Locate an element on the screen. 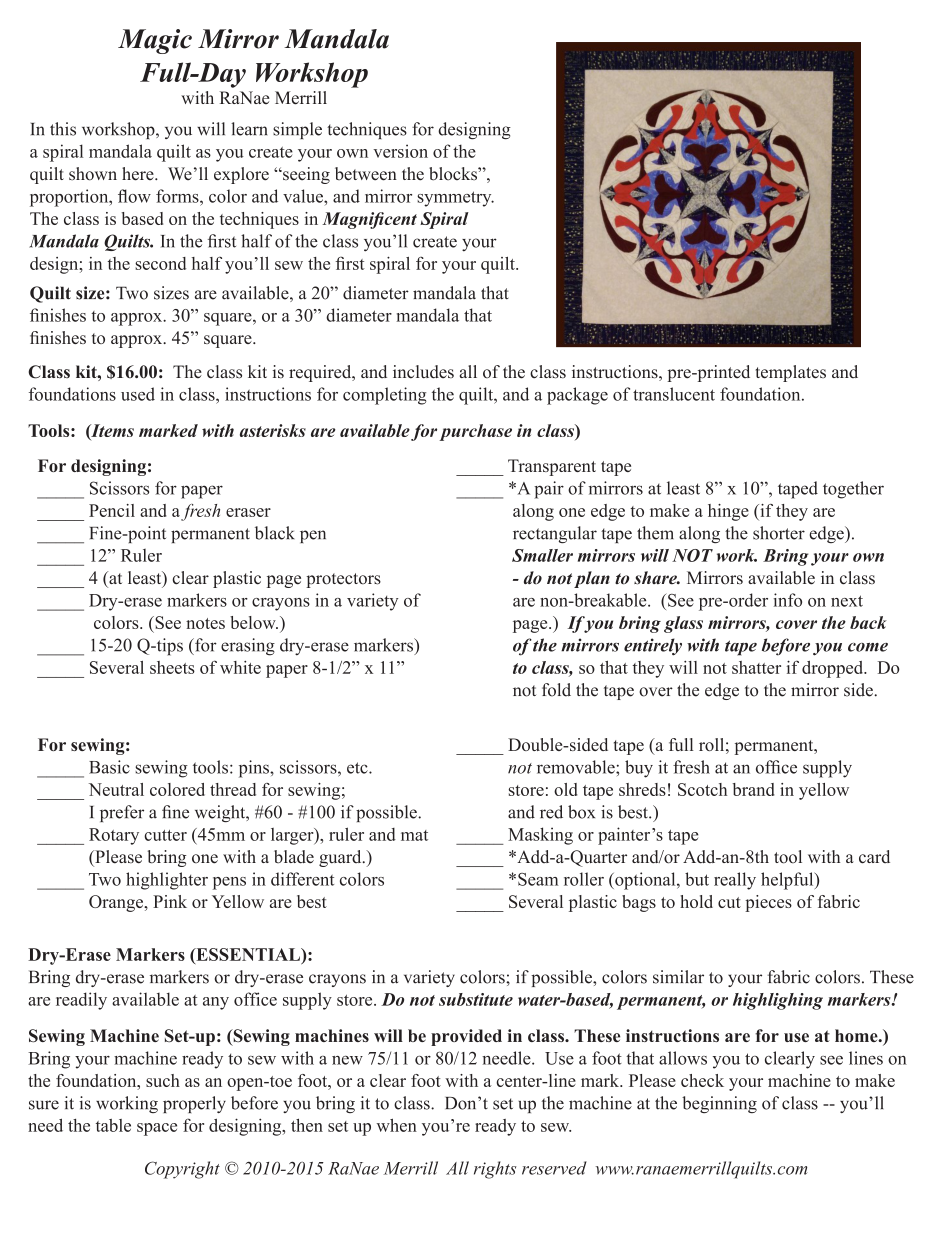  brand is located at coordinates (753, 789).
